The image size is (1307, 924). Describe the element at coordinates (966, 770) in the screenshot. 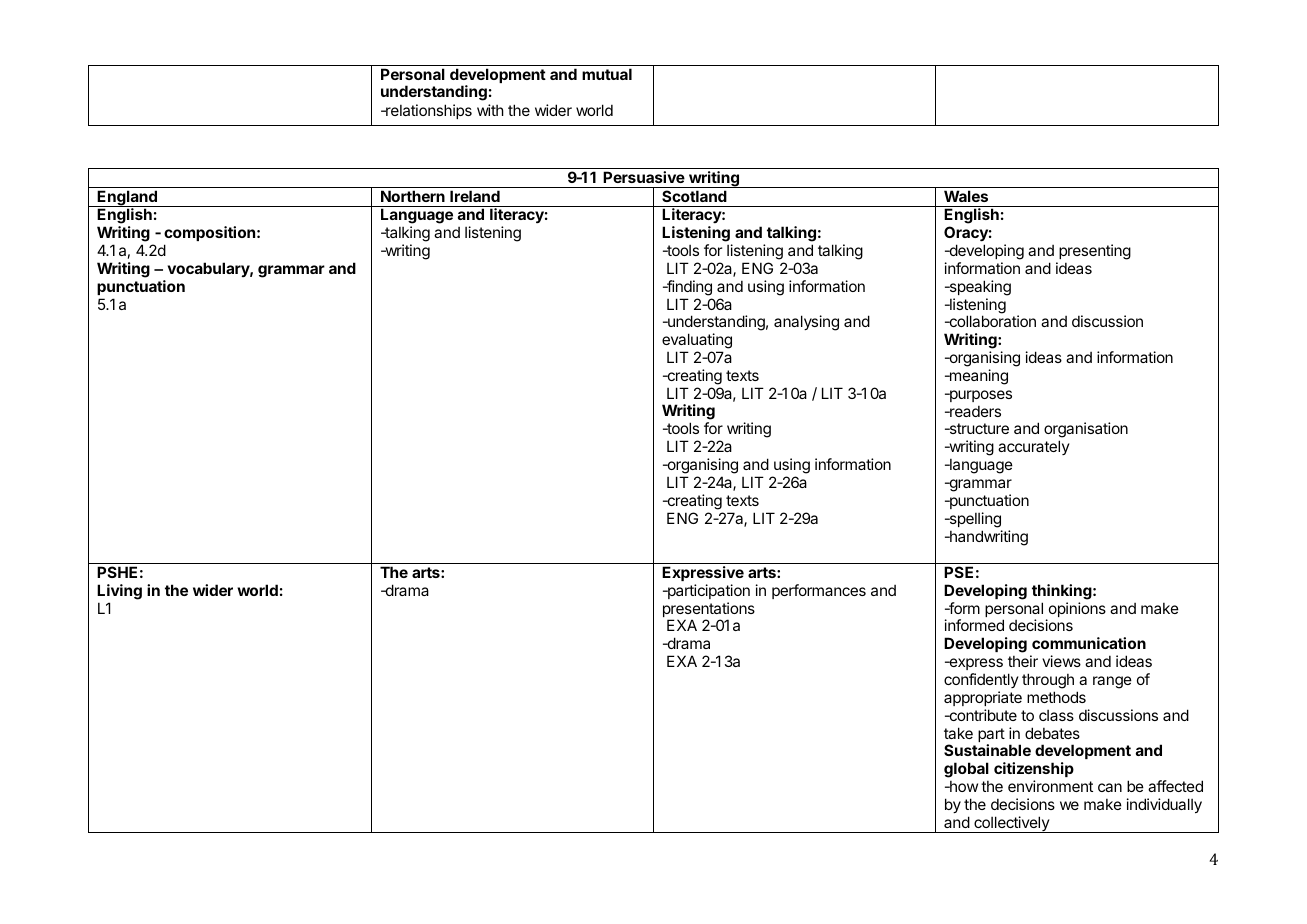

I see `global` at that location.
